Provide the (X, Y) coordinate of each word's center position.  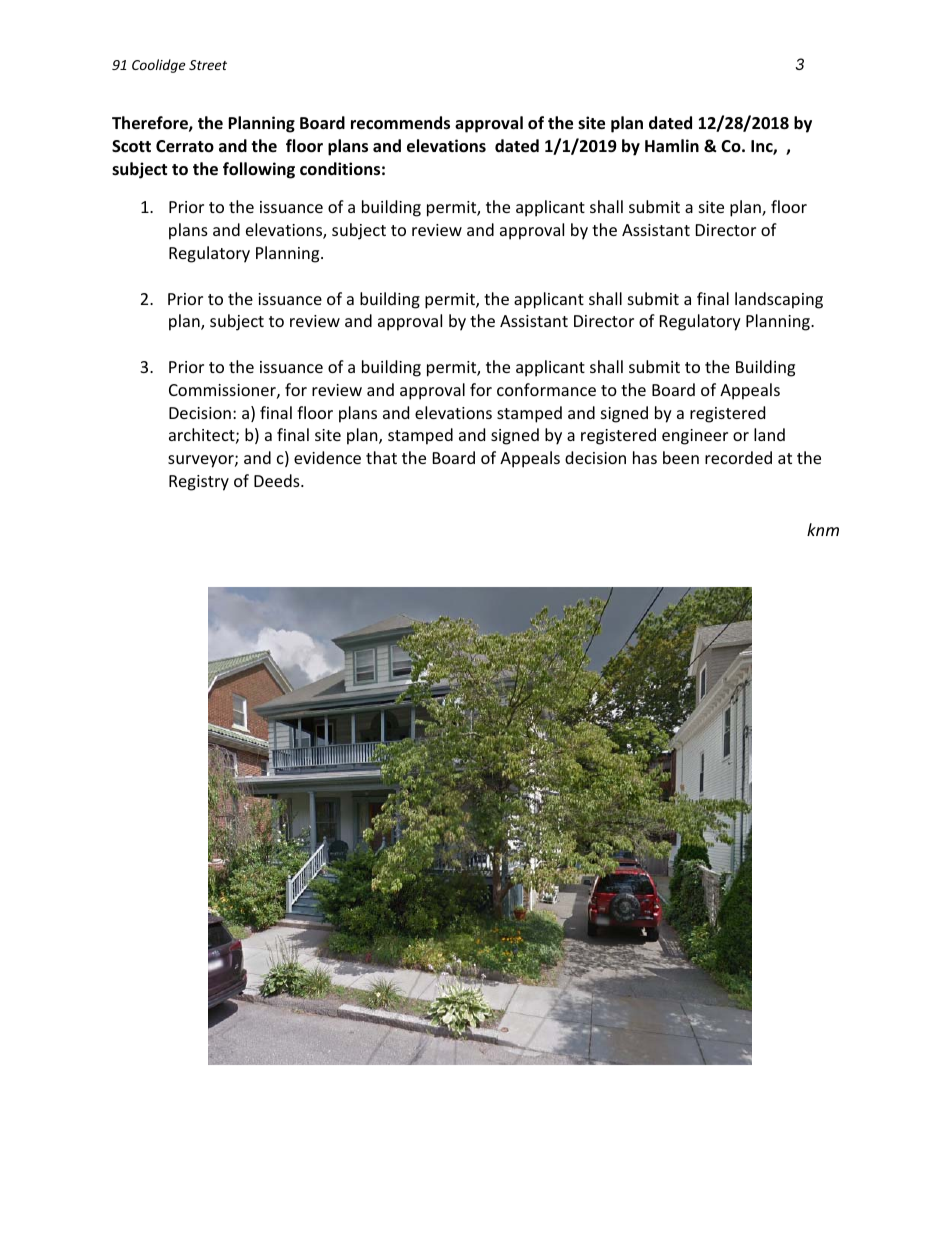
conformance (546, 389)
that (381, 457)
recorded (738, 457)
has (645, 457)
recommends (400, 123)
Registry (199, 483)
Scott (131, 146)
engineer (695, 437)
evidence (327, 457)
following (259, 170)
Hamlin (672, 145)
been (681, 457)
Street (208, 65)
